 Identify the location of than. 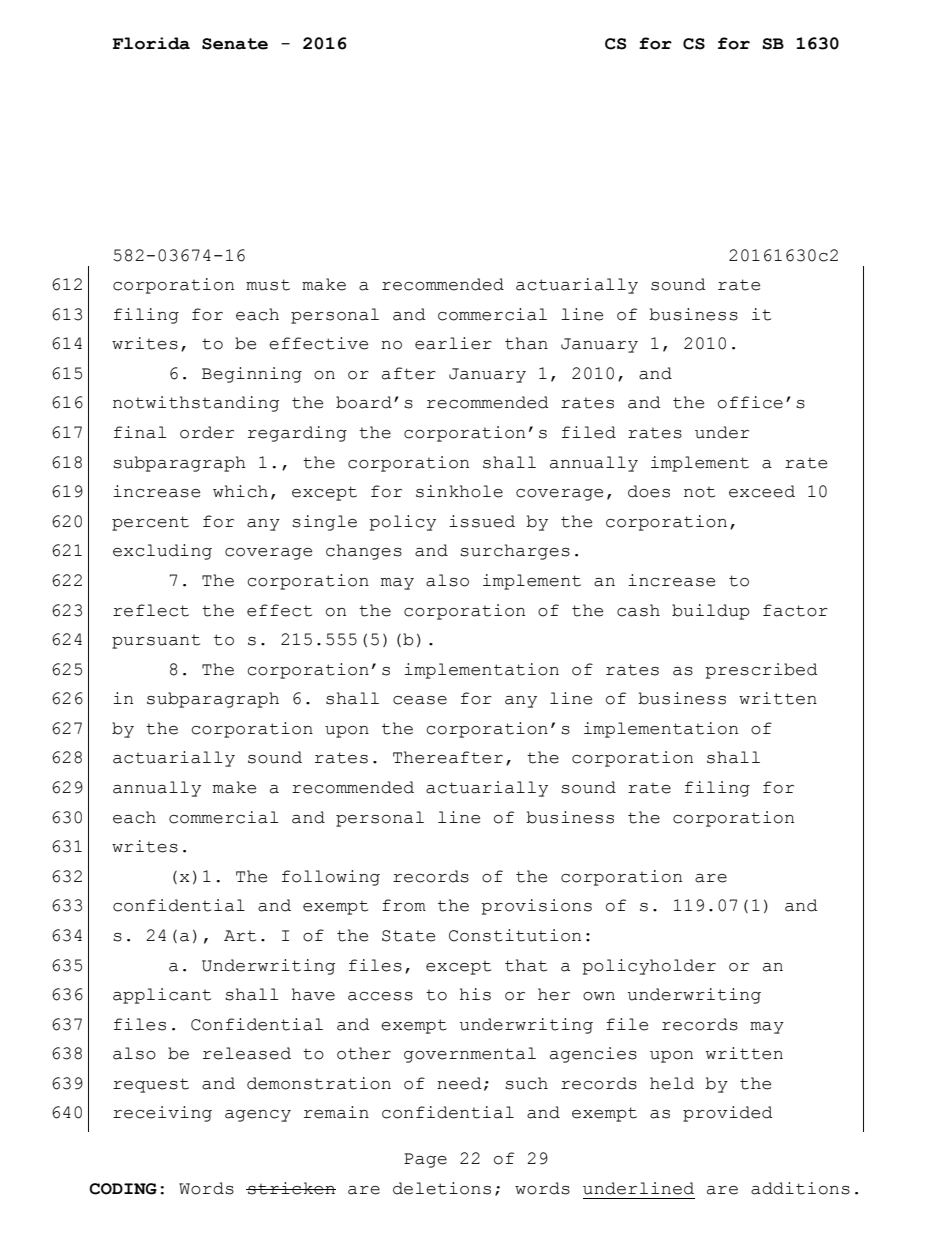
(526, 343).
